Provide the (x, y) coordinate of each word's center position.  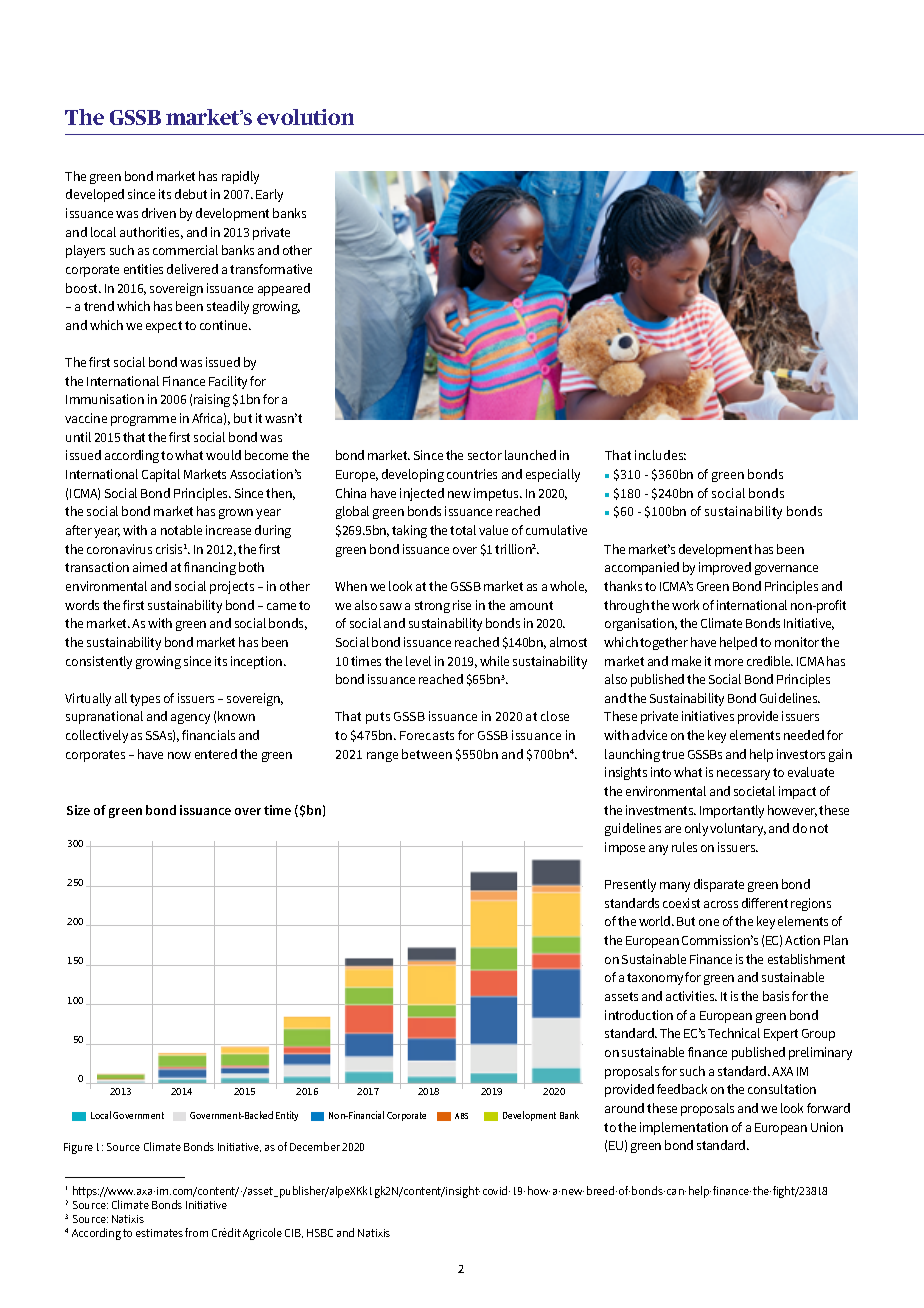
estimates (159, 1233)
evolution (305, 117)
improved (725, 568)
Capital (161, 475)
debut (191, 194)
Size (78, 810)
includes (660, 455)
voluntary (738, 829)
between (427, 754)
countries (472, 474)
